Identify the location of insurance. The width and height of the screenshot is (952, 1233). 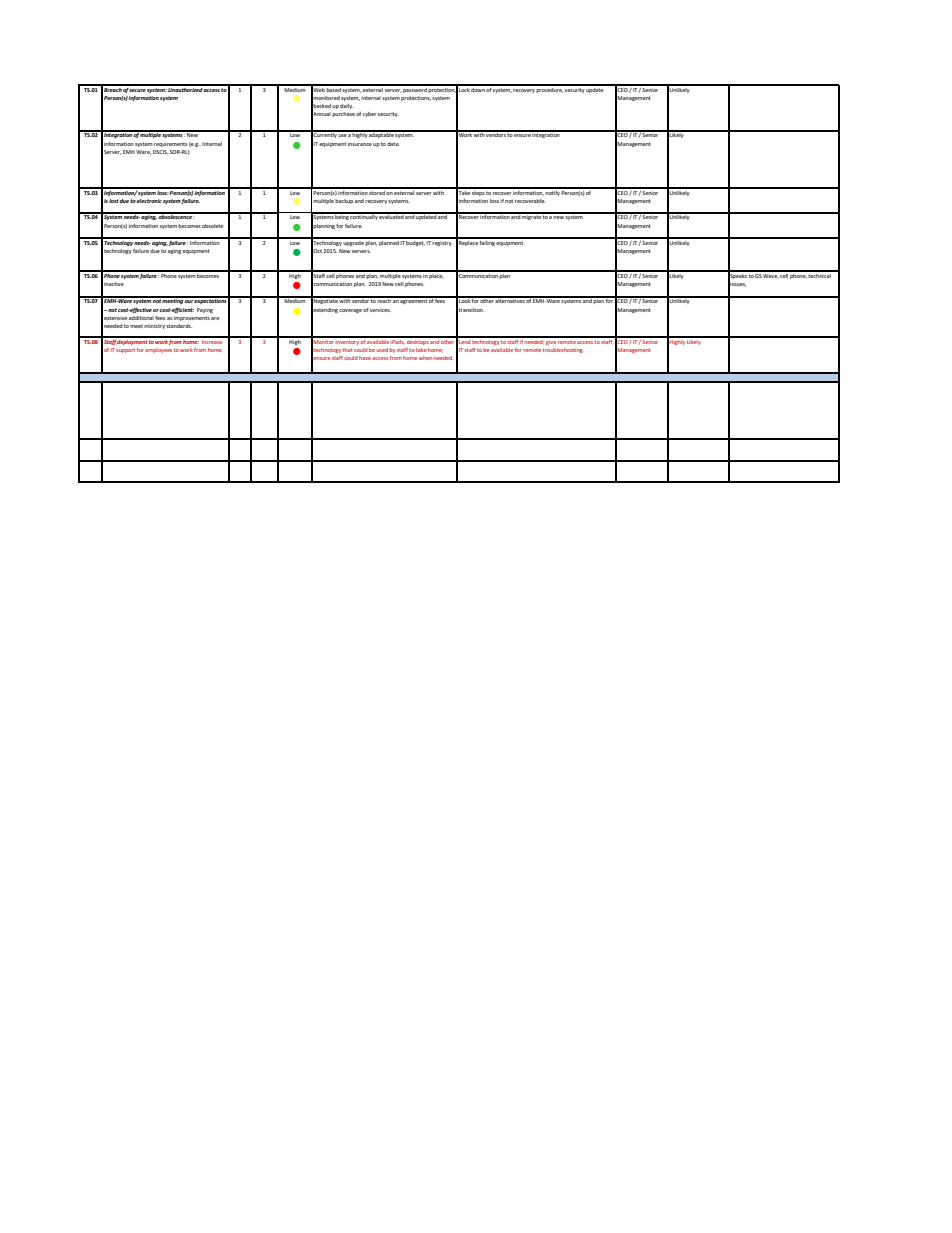
(360, 144).
